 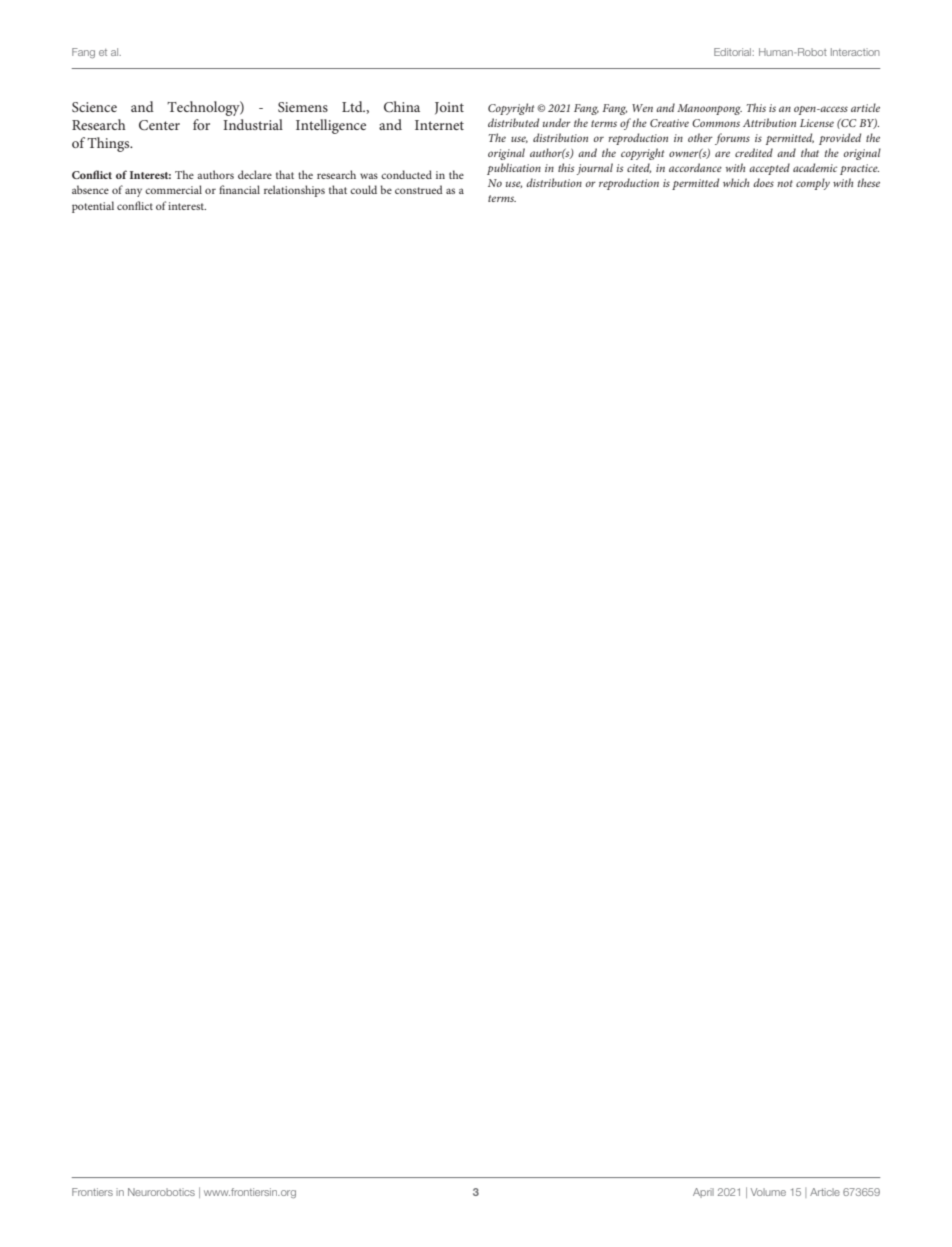 What do you see at coordinates (703, 1193) in the screenshot?
I see `April` at bounding box center [703, 1193].
